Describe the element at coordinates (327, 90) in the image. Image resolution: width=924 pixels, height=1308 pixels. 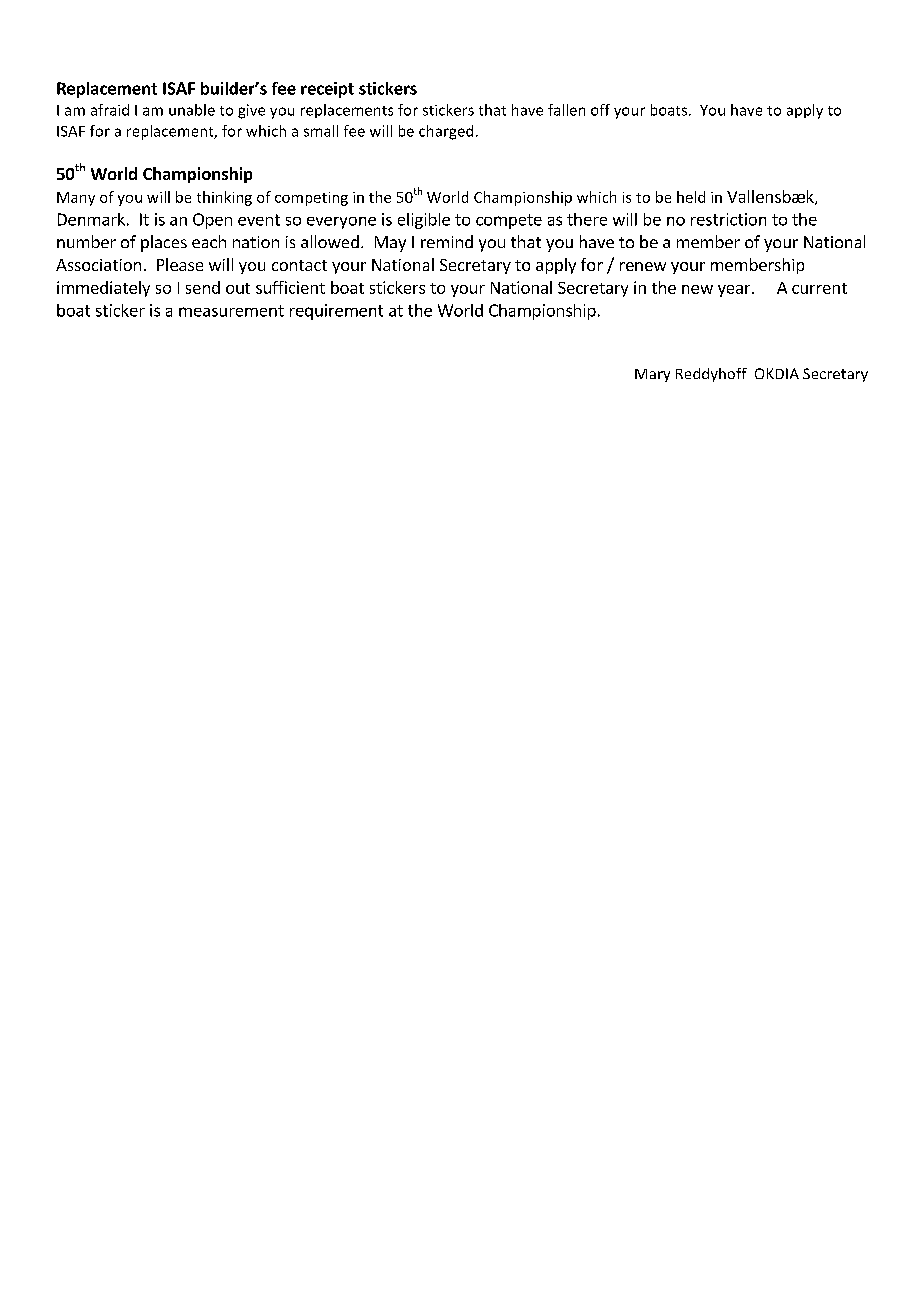
I see `receipt` at that location.
